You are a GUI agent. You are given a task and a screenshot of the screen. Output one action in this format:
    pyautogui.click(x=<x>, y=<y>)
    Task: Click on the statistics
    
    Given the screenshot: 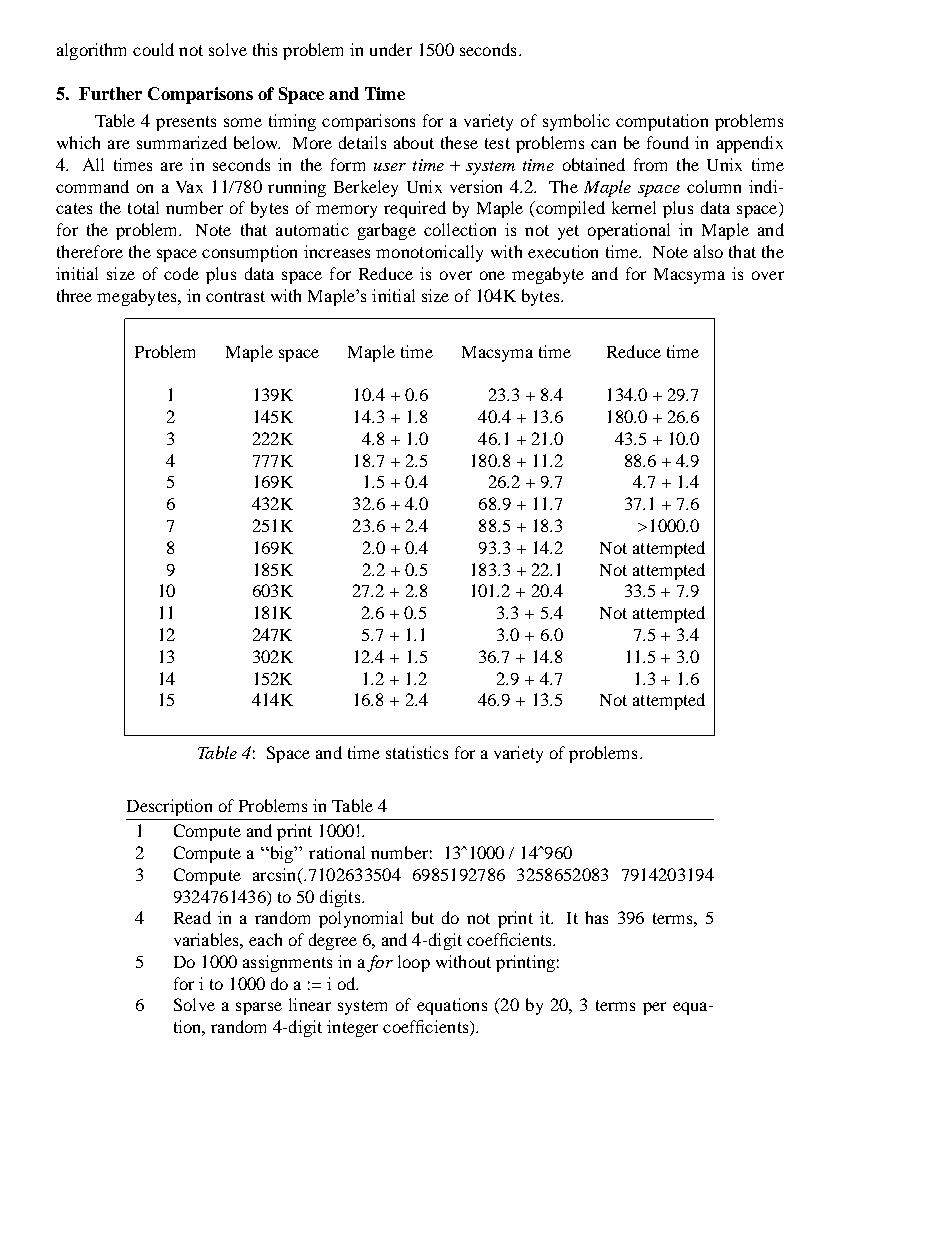 What is the action you would take?
    pyautogui.click(x=417, y=752)
